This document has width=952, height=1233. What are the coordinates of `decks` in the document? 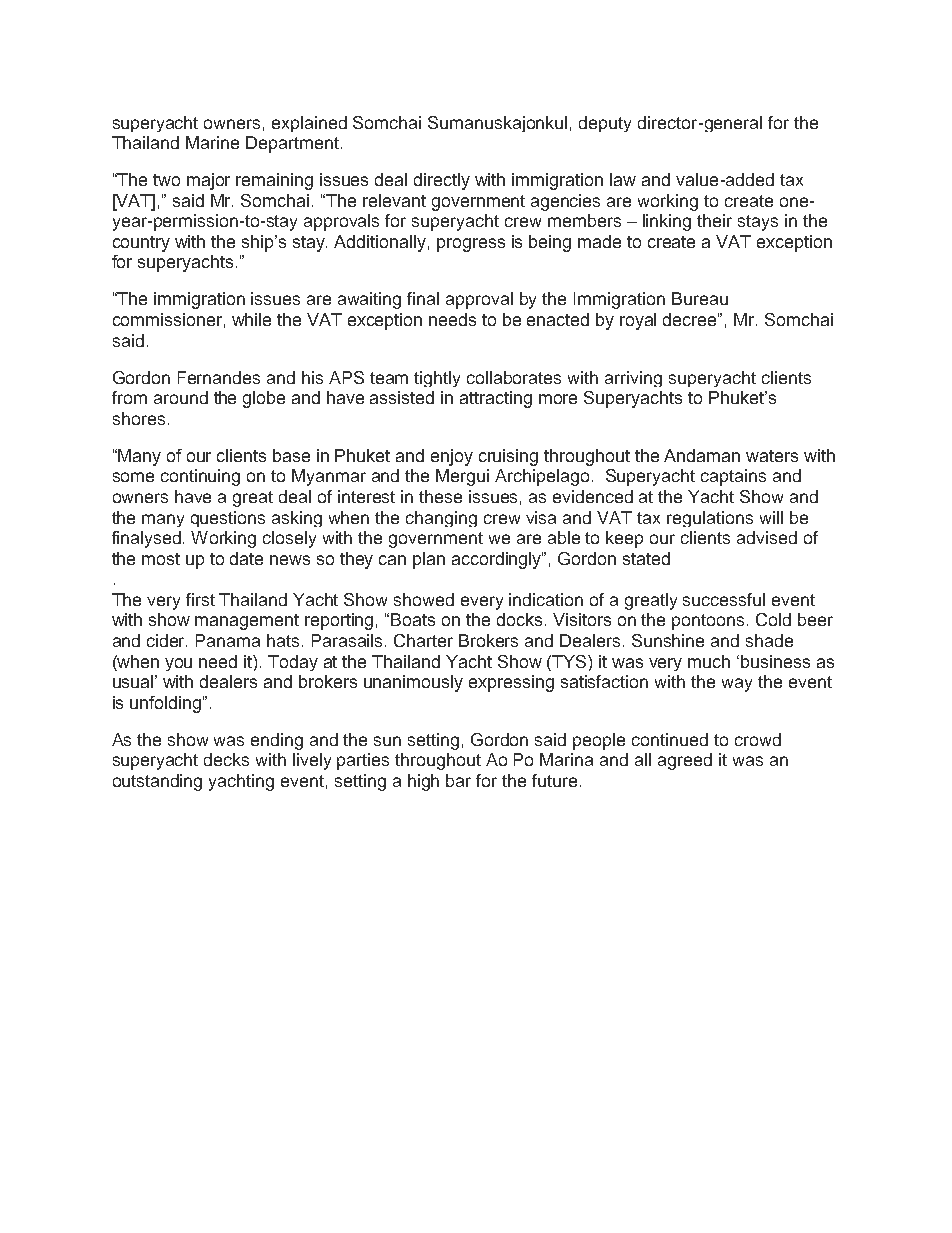 It's located at (226, 759).
